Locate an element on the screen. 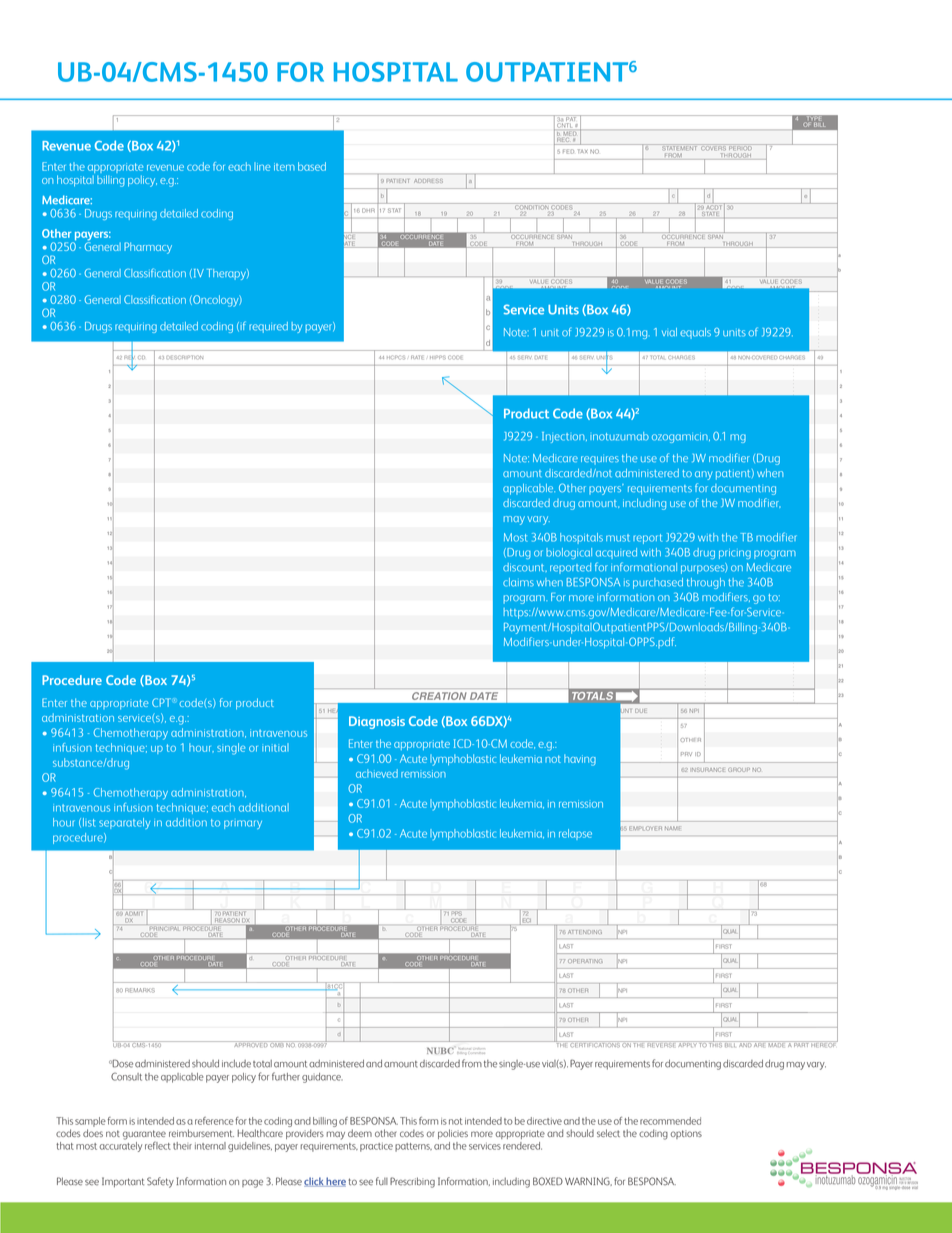 The height and width of the screenshot is (1233, 952). HIPPS is located at coordinates (438, 357).
